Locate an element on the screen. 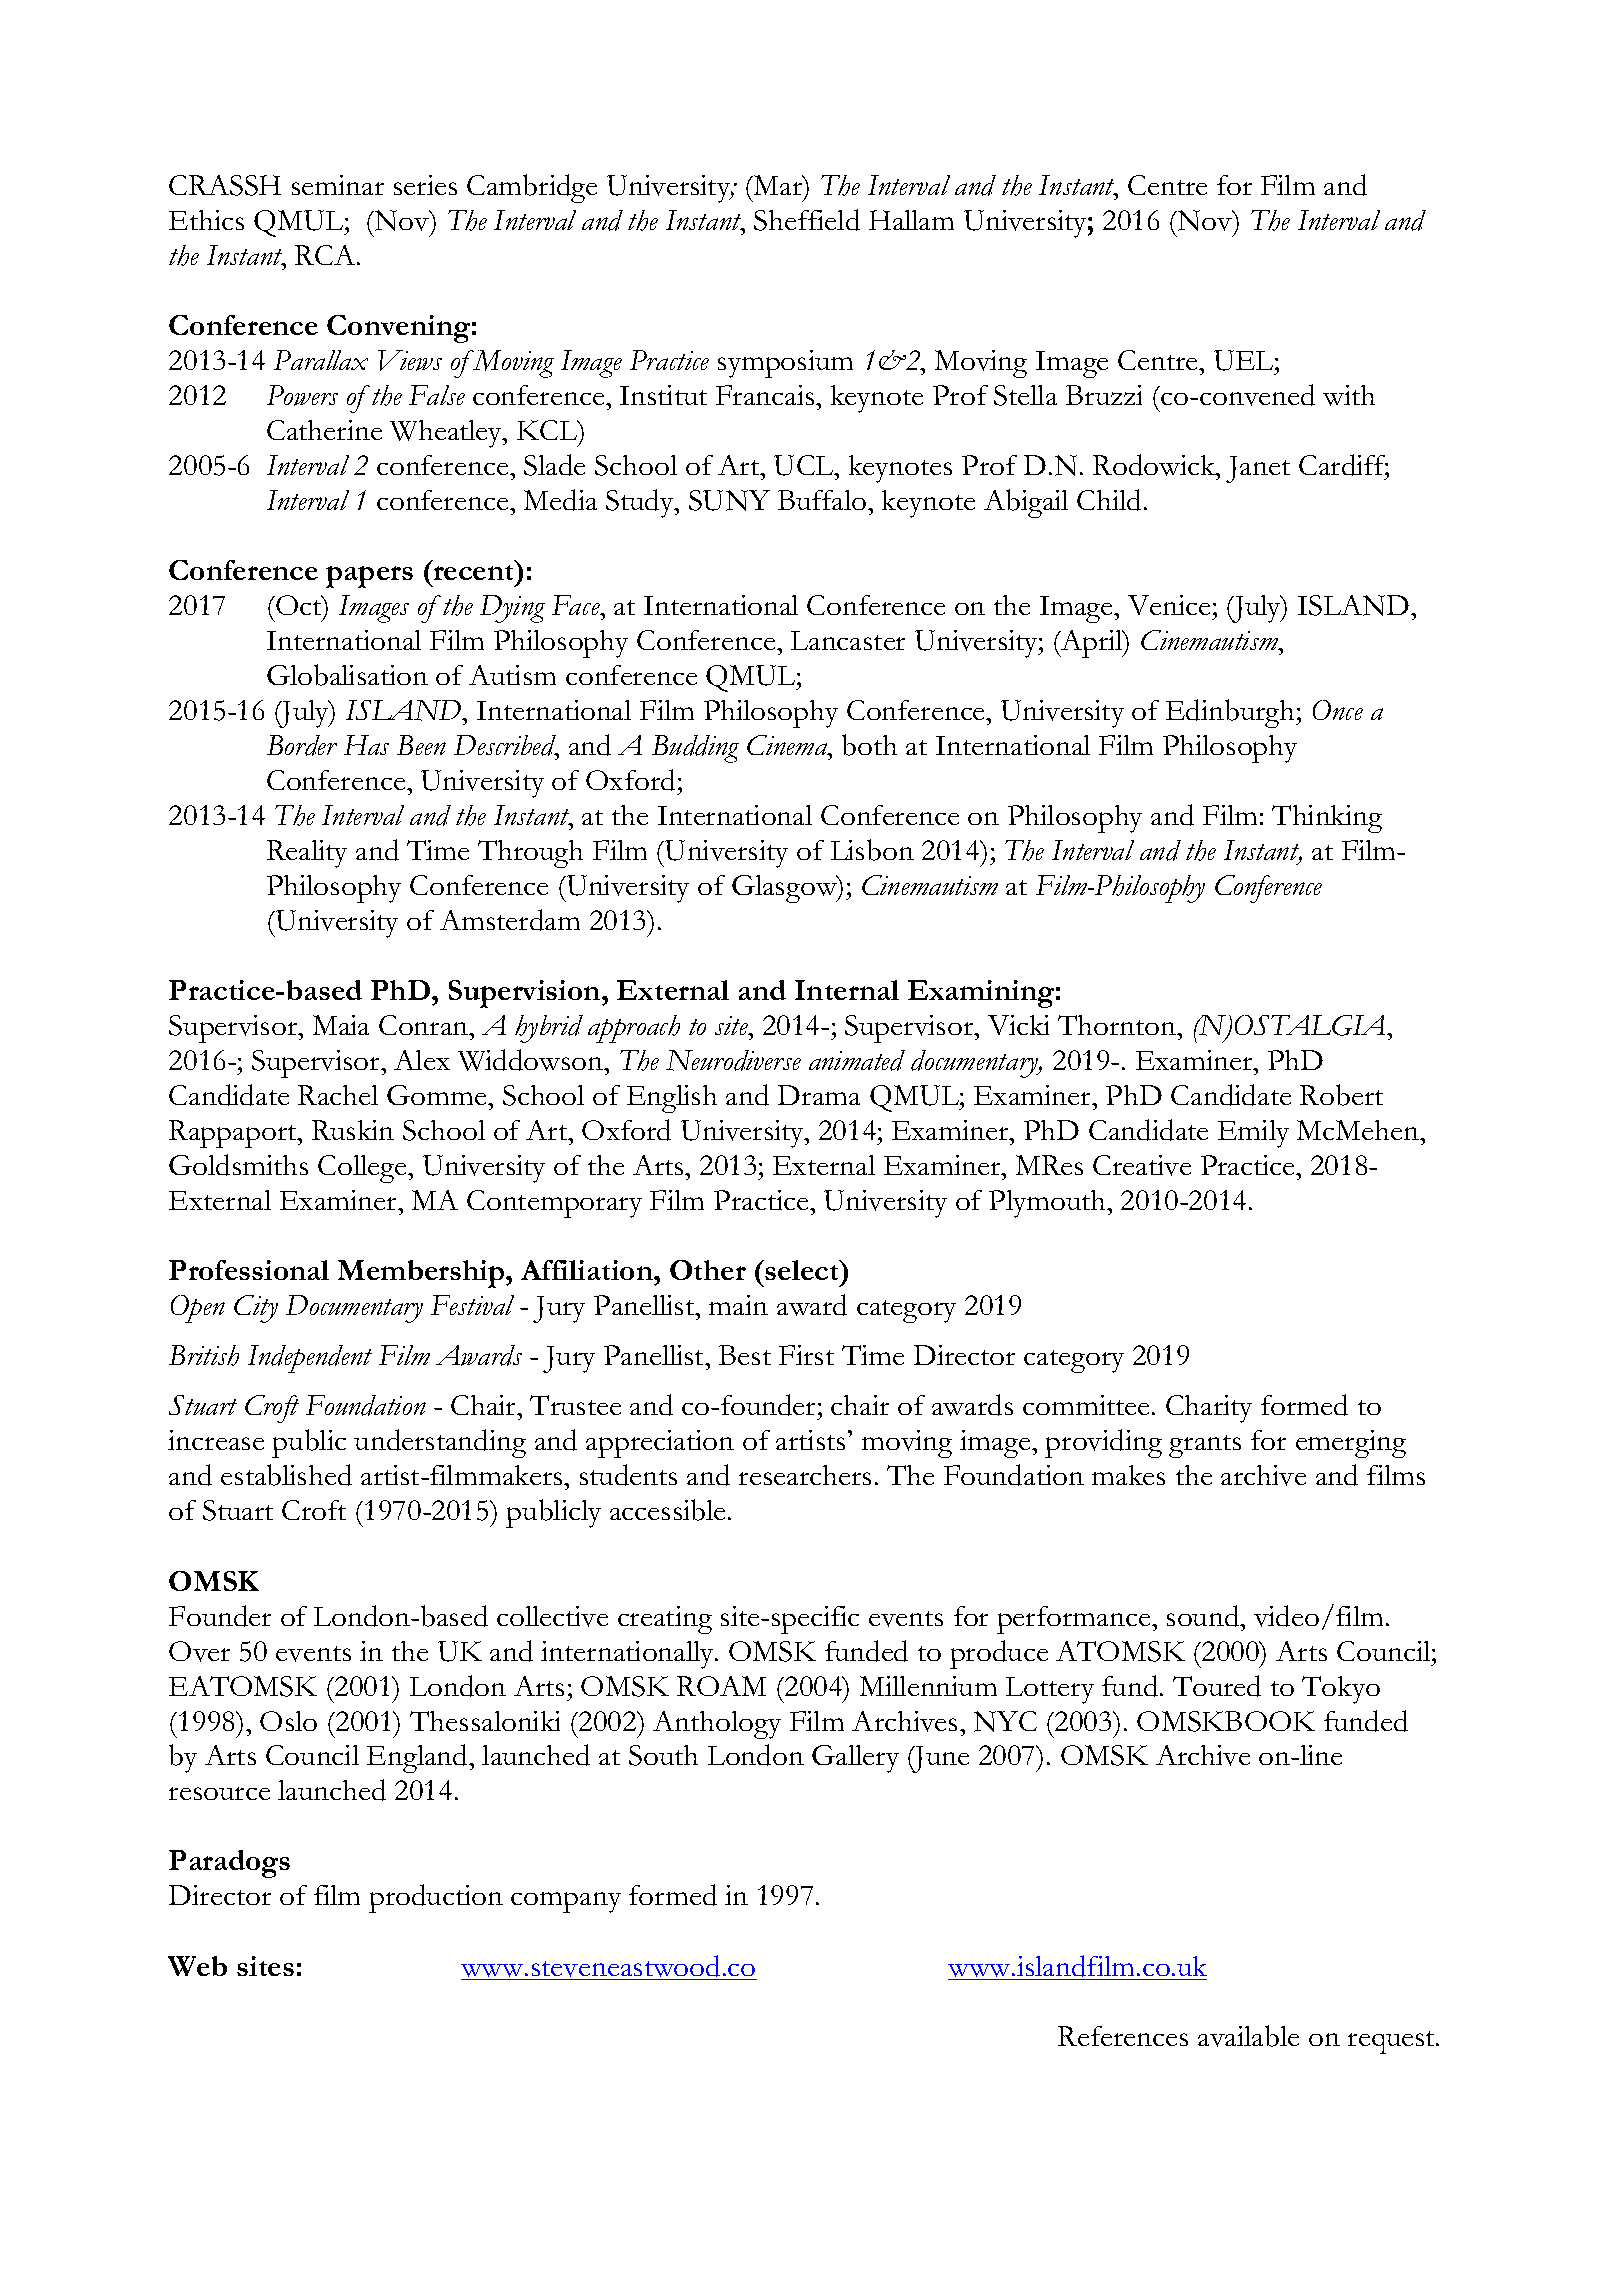  available is located at coordinates (1248, 2036).
